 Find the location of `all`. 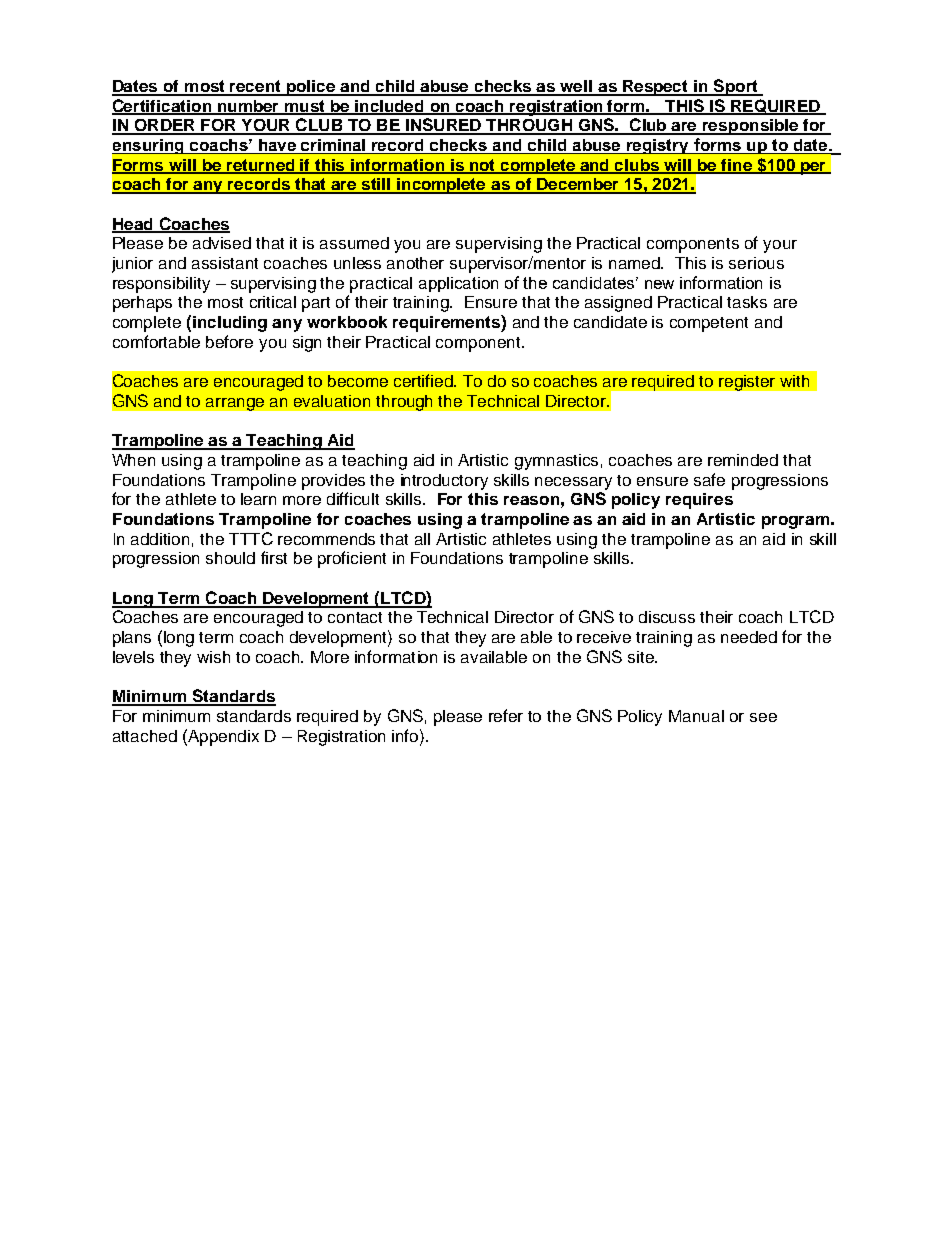

all is located at coordinates (422, 539).
